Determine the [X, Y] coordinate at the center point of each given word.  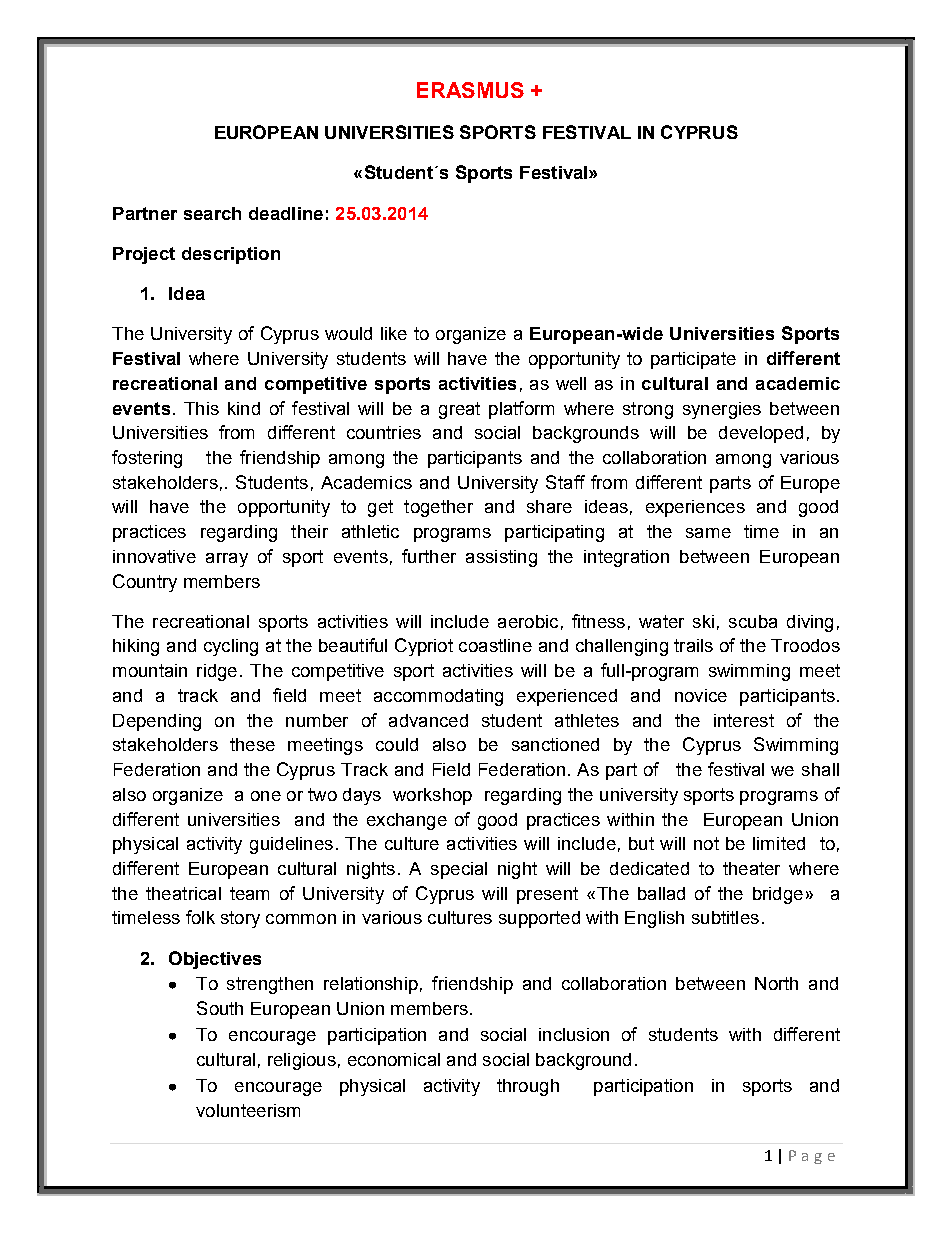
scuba [753, 621]
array [227, 560]
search [212, 213]
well [571, 383]
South [220, 1008]
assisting [501, 558]
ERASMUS [470, 90]
